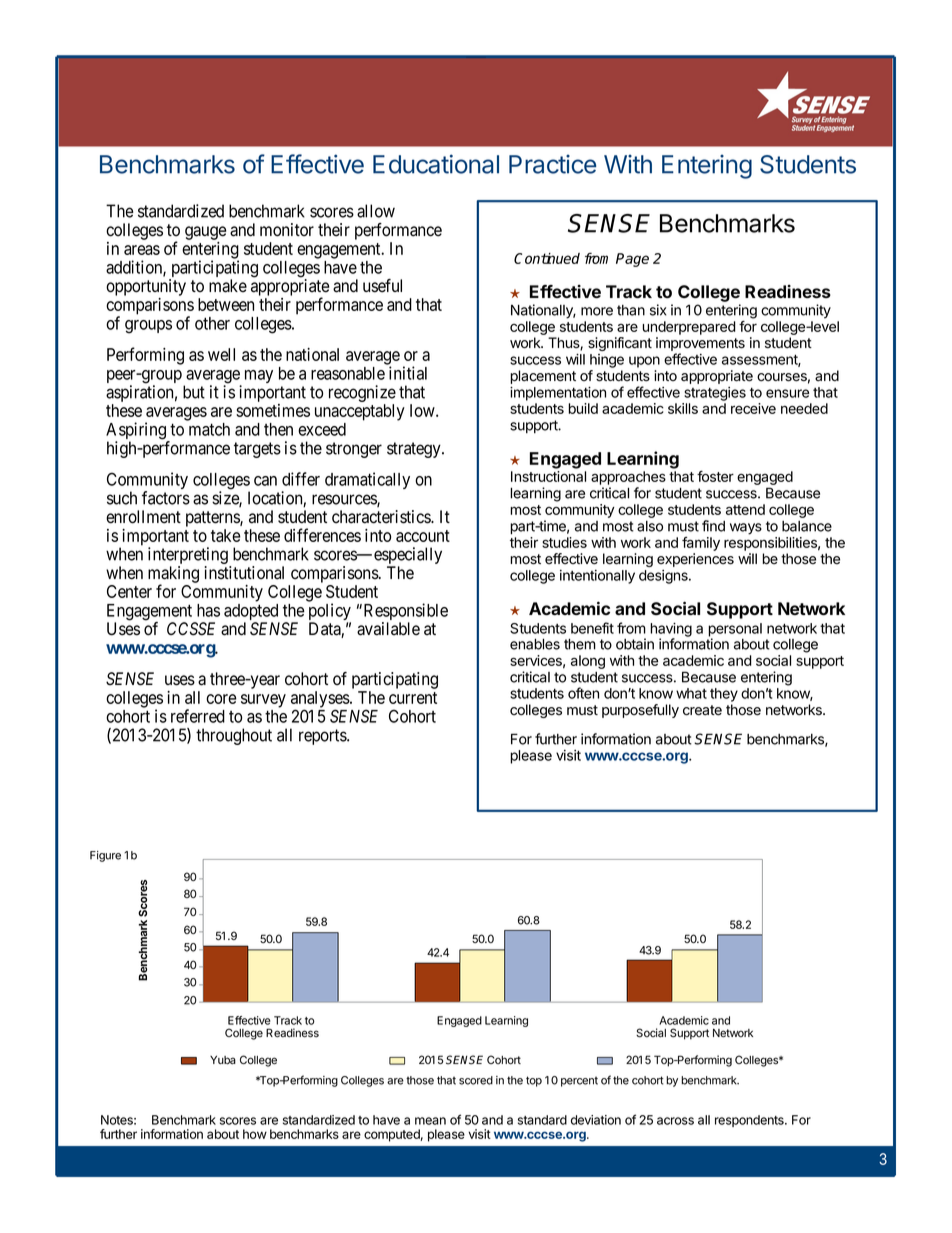  I want to click on has, so click(208, 610).
